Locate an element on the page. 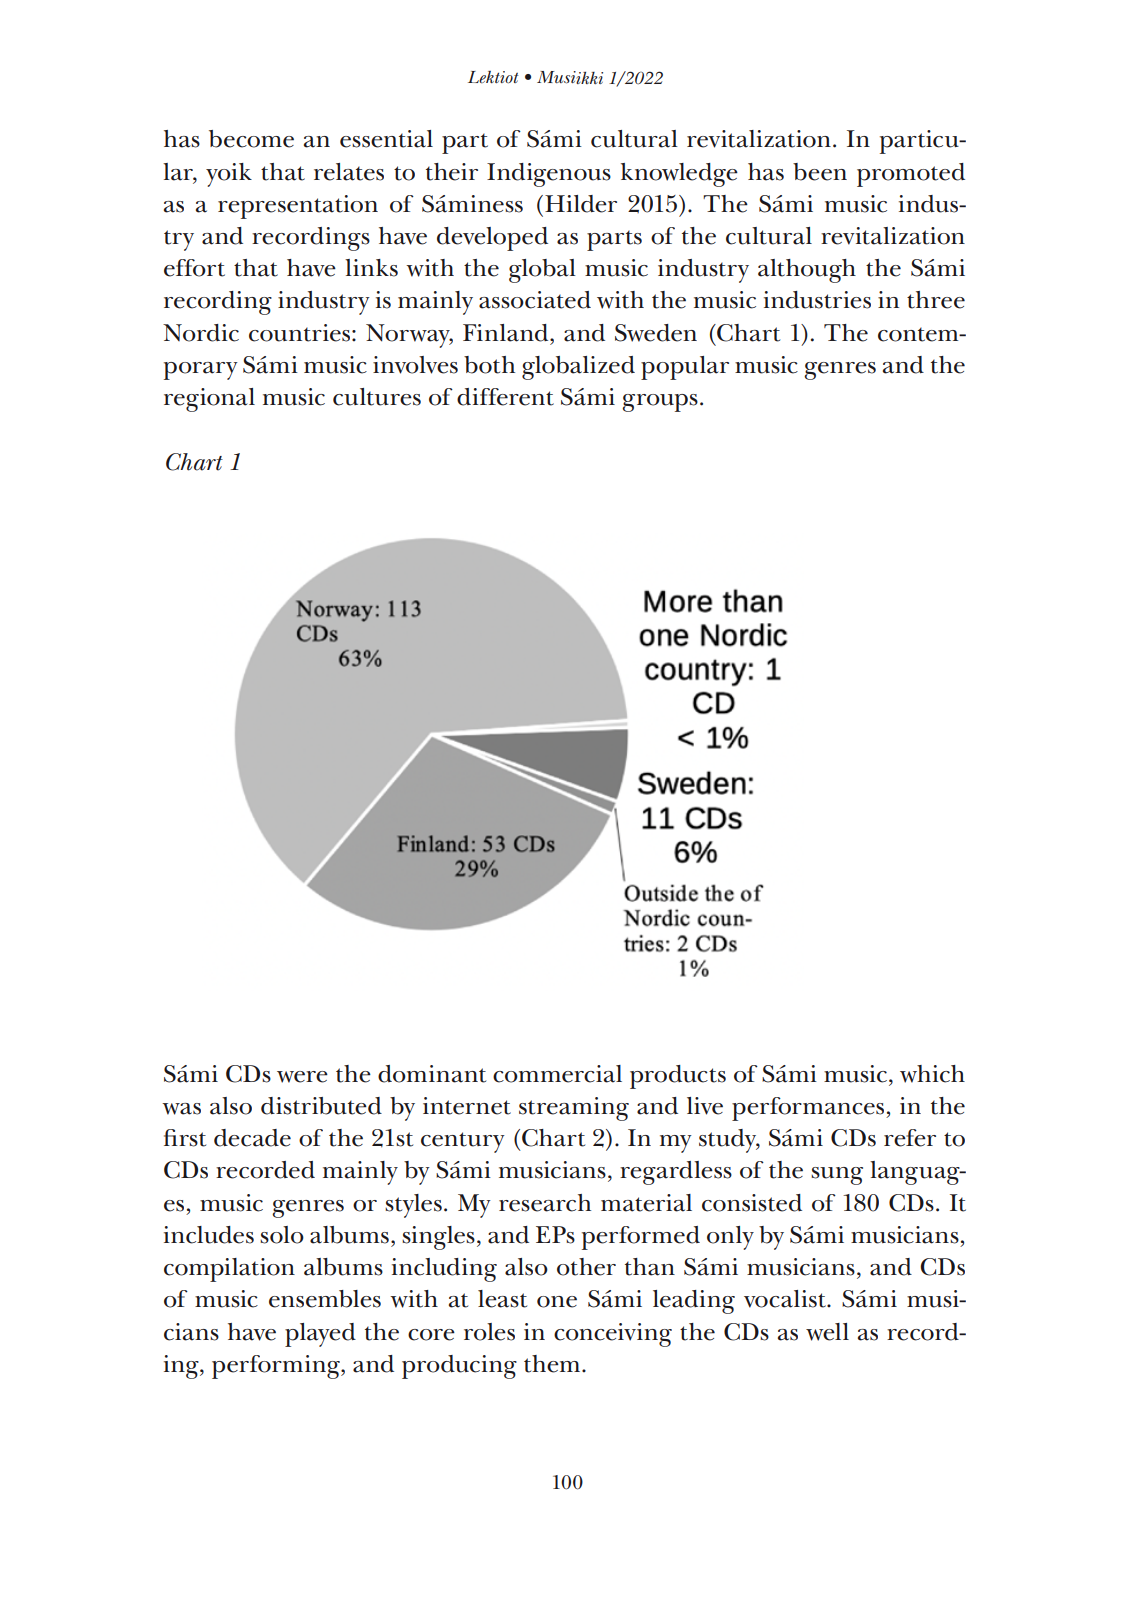 Image resolution: width=1129 pixels, height=1605 pixels. which is located at coordinates (932, 1074).
